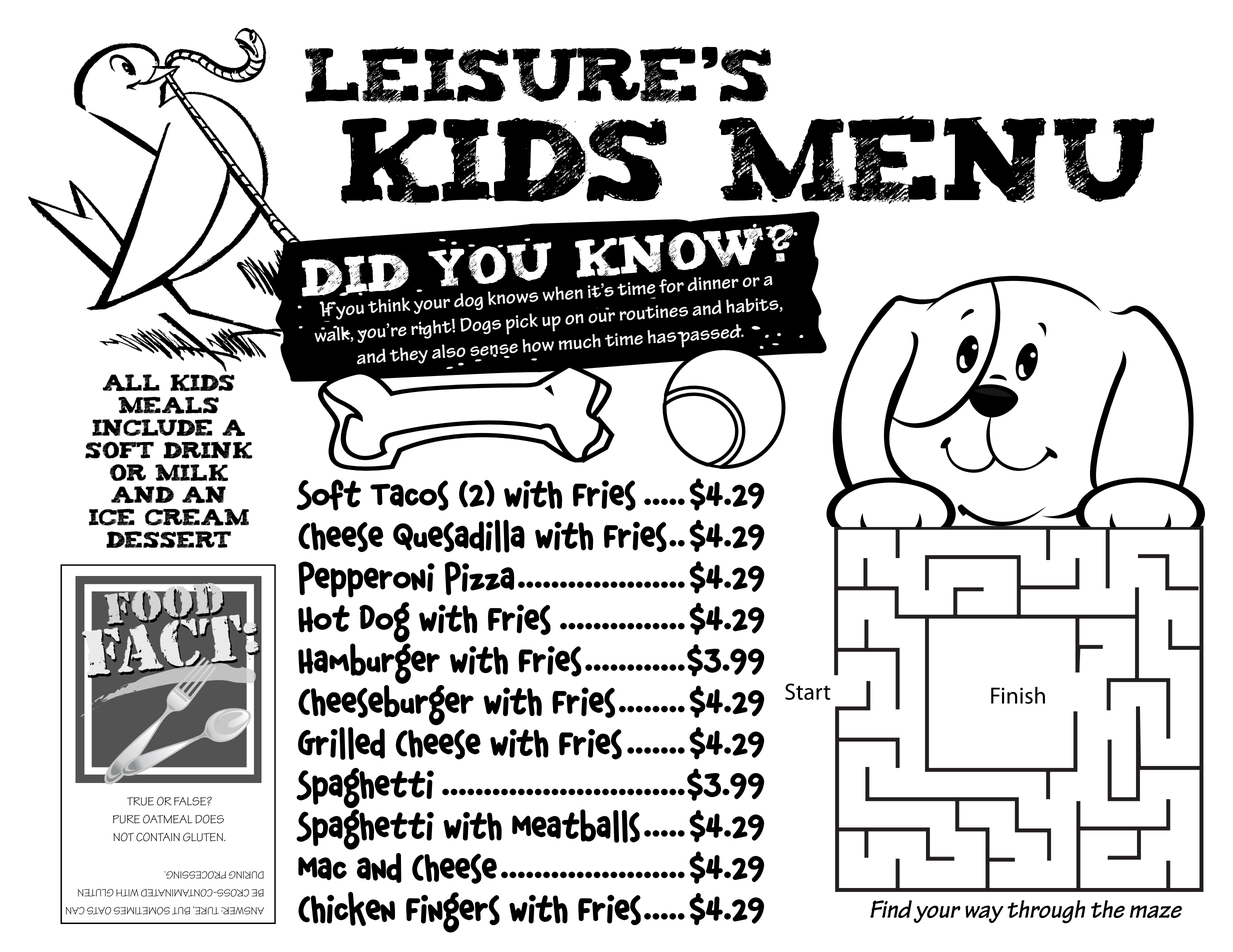  What do you see at coordinates (370, 663) in the screenshot?
I see `Hamburger` at bounding box center [370, 663].
